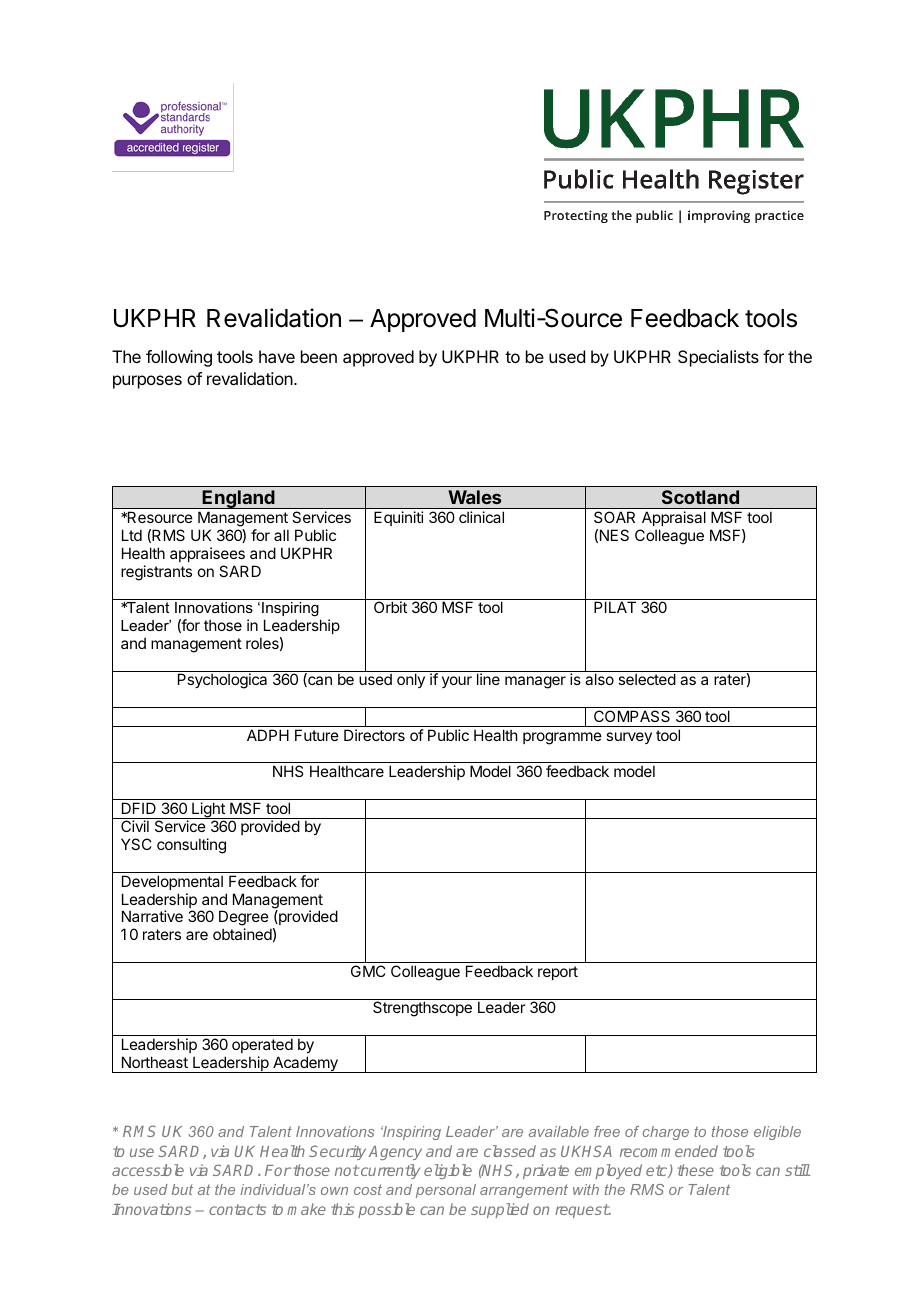  What do you see at coordinates (629, 738) in the page?
I see `survey` at bounding box center [629, 738].
